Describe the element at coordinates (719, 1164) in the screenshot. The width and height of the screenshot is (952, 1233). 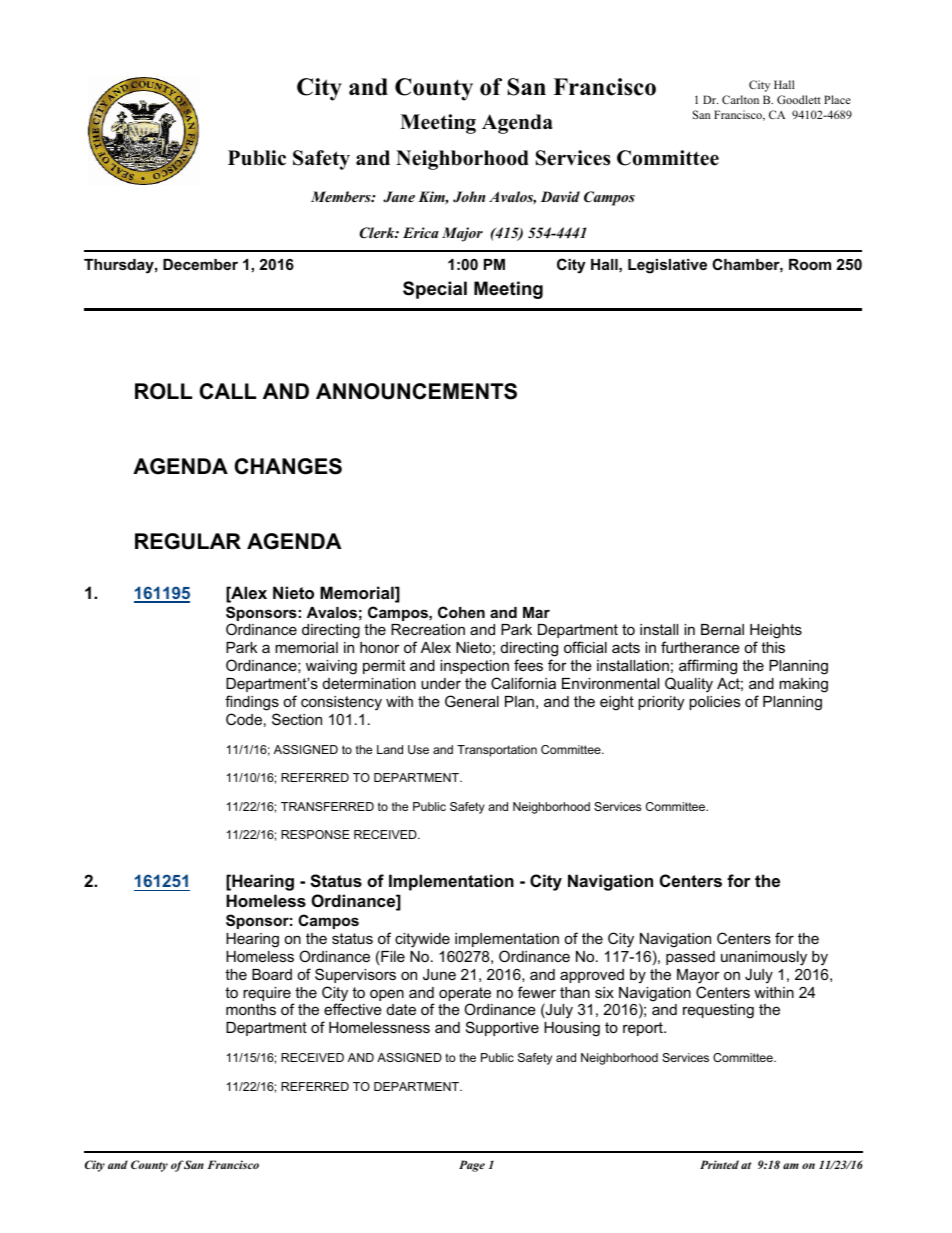
I see `Printed` at that location.
